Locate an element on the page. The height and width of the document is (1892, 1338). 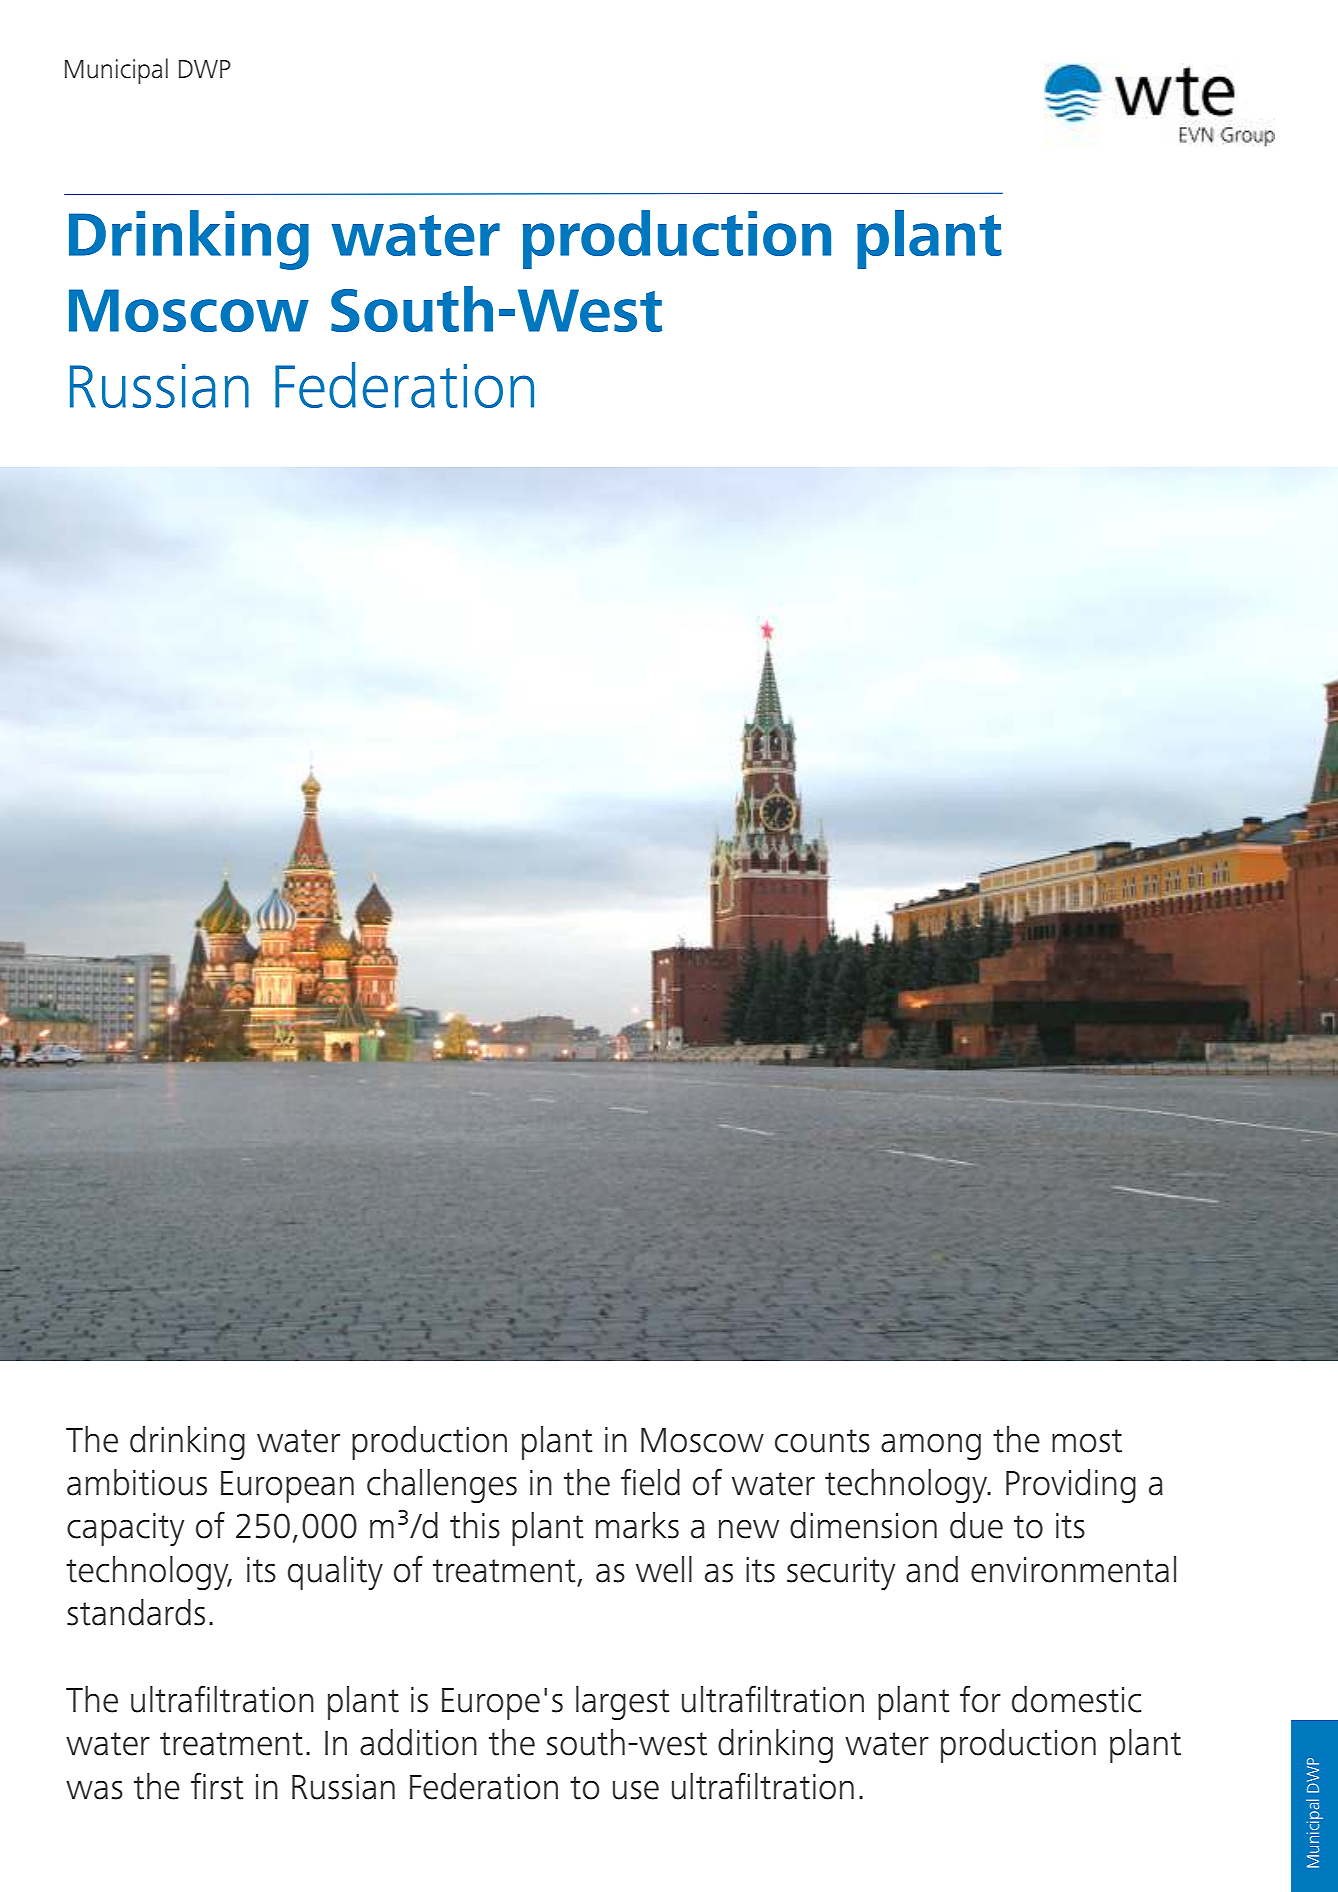
use is located at coordinates (636, 1790).
